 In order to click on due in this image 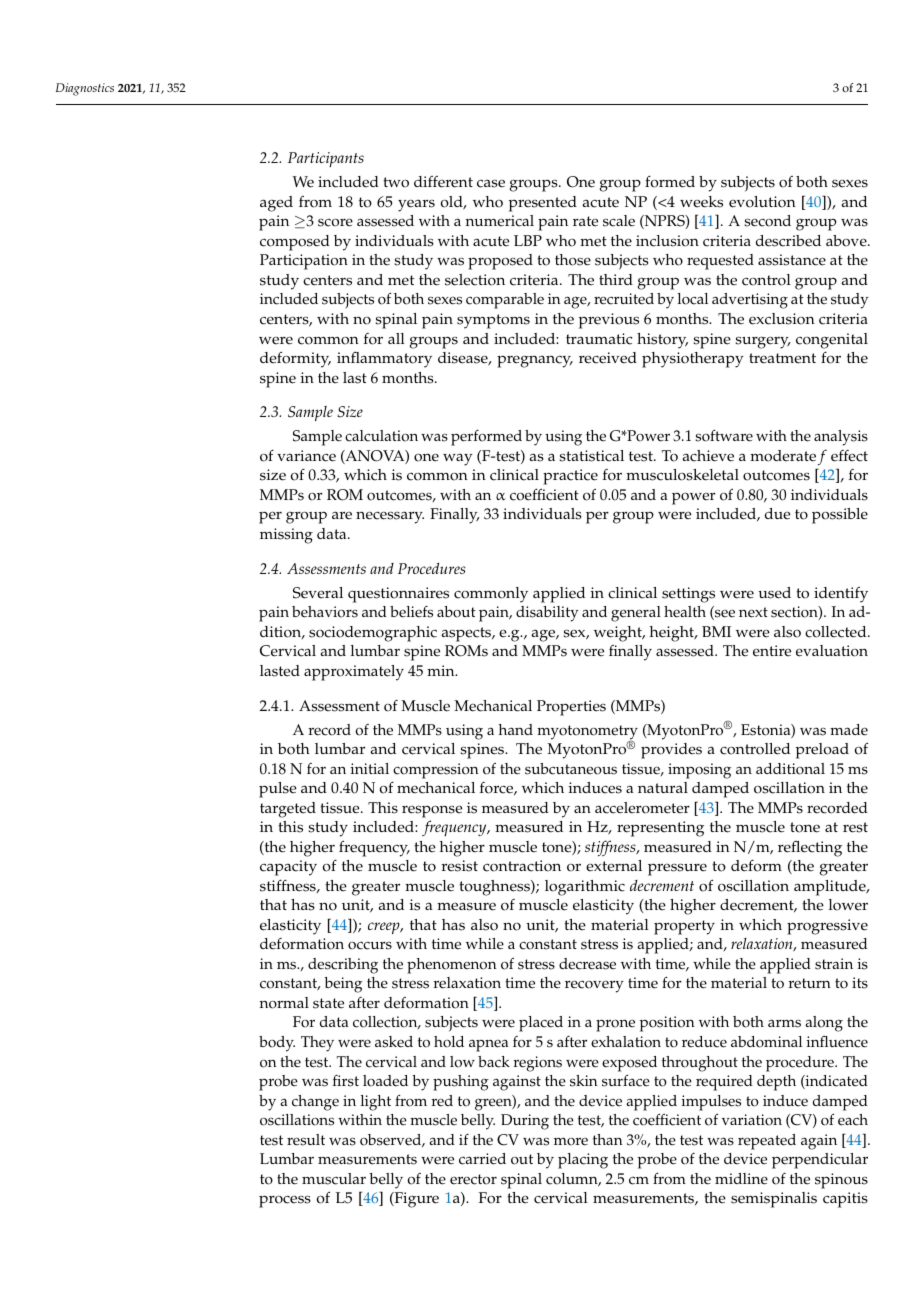, I will do `click(777, 514)`.
